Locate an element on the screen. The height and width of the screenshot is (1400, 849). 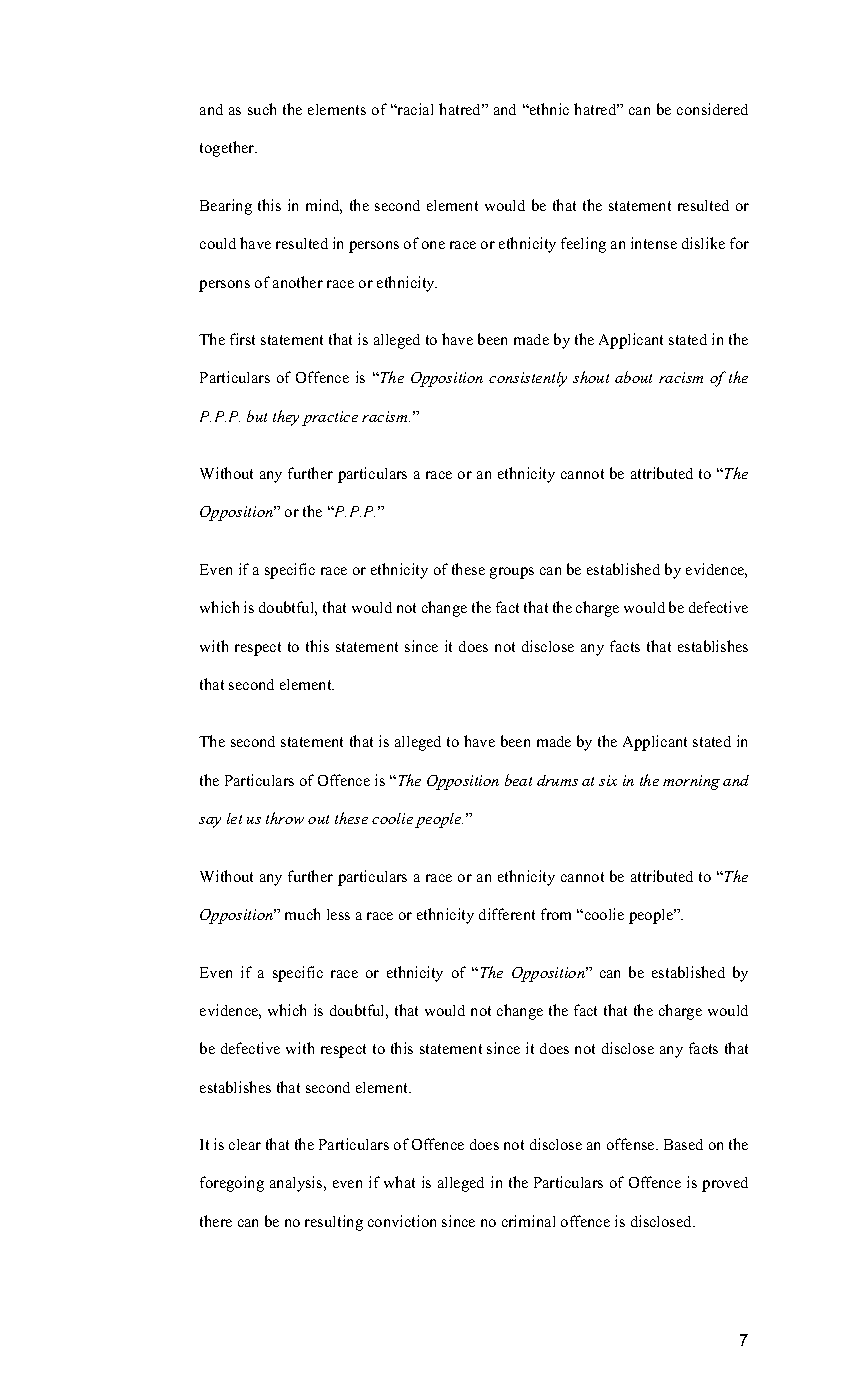
consistently is located at coordinates (528, 379).
